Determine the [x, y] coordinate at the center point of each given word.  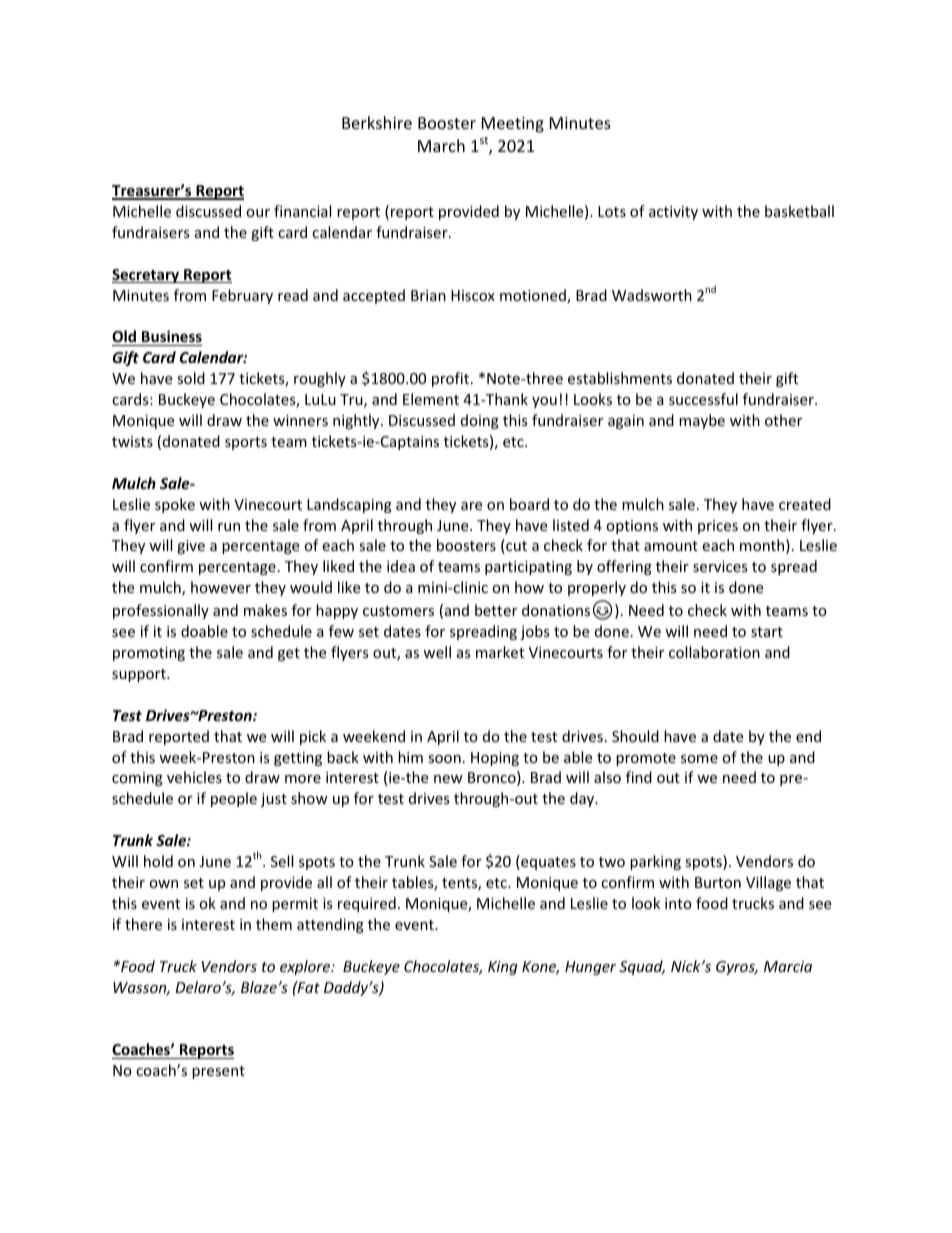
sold [191, 378]
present [218, 1072]
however [221, 587]
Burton [718, 882]
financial [302, 211]
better [496, 610]
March [441, 145]
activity [673, 213]
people [234, 799]
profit [452, 379]
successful [703, 399]
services [720, 566]
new [448, 779]
